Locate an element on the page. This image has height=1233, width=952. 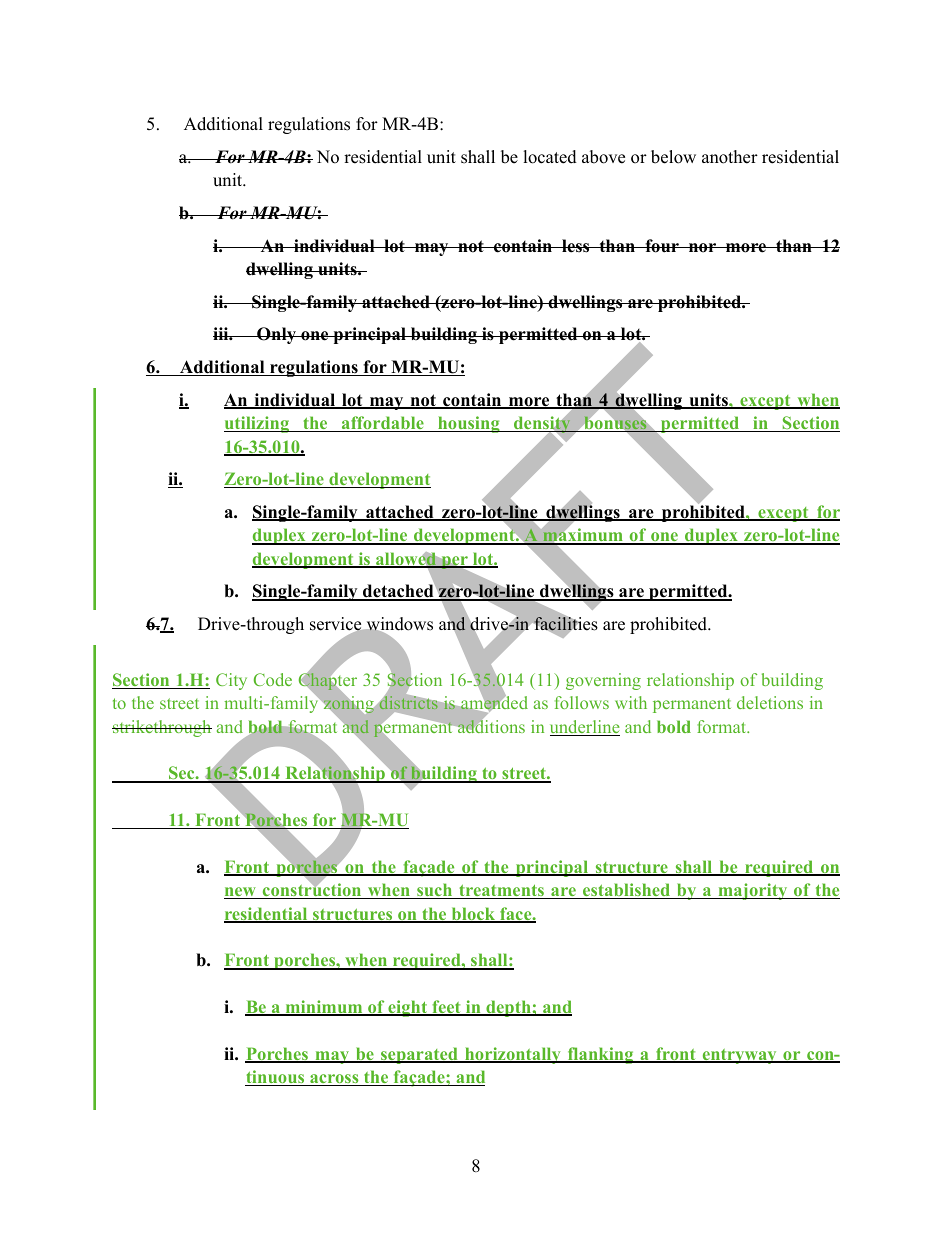
another is located at coordinates (730, 157).
